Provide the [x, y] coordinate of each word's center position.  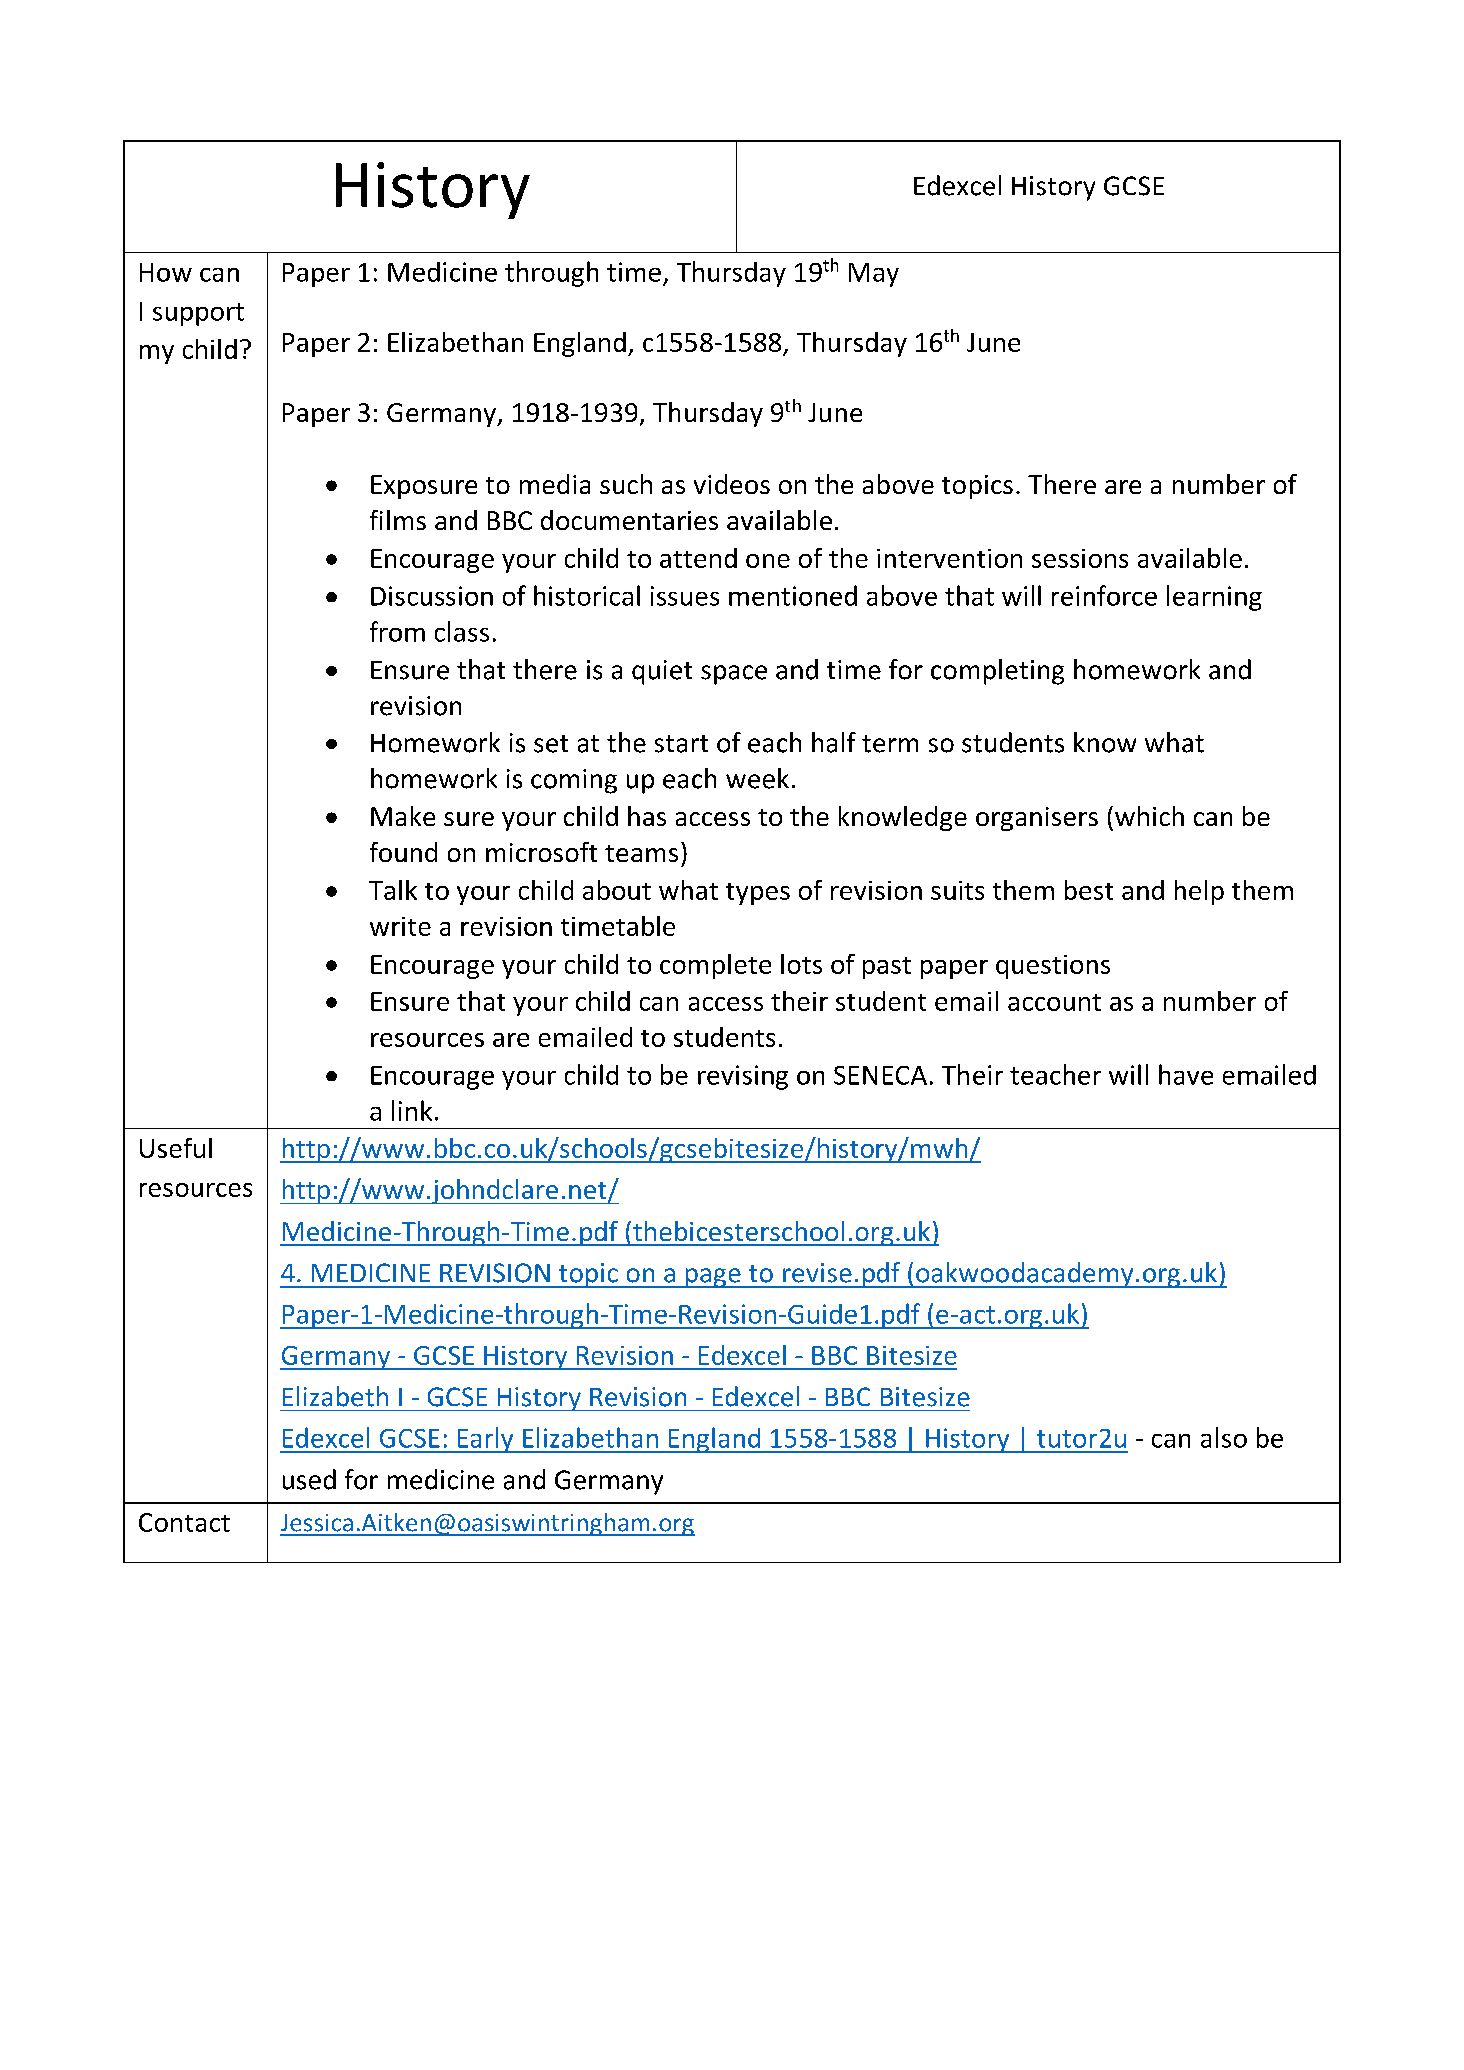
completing [997, 672]
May [874, 275]
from [397, 631]
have [1186, 1074]
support [198, 314]
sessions [1080, 558]
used [309, 1479]
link [412, 1110]
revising [743, 1077]
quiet [662, 672]
